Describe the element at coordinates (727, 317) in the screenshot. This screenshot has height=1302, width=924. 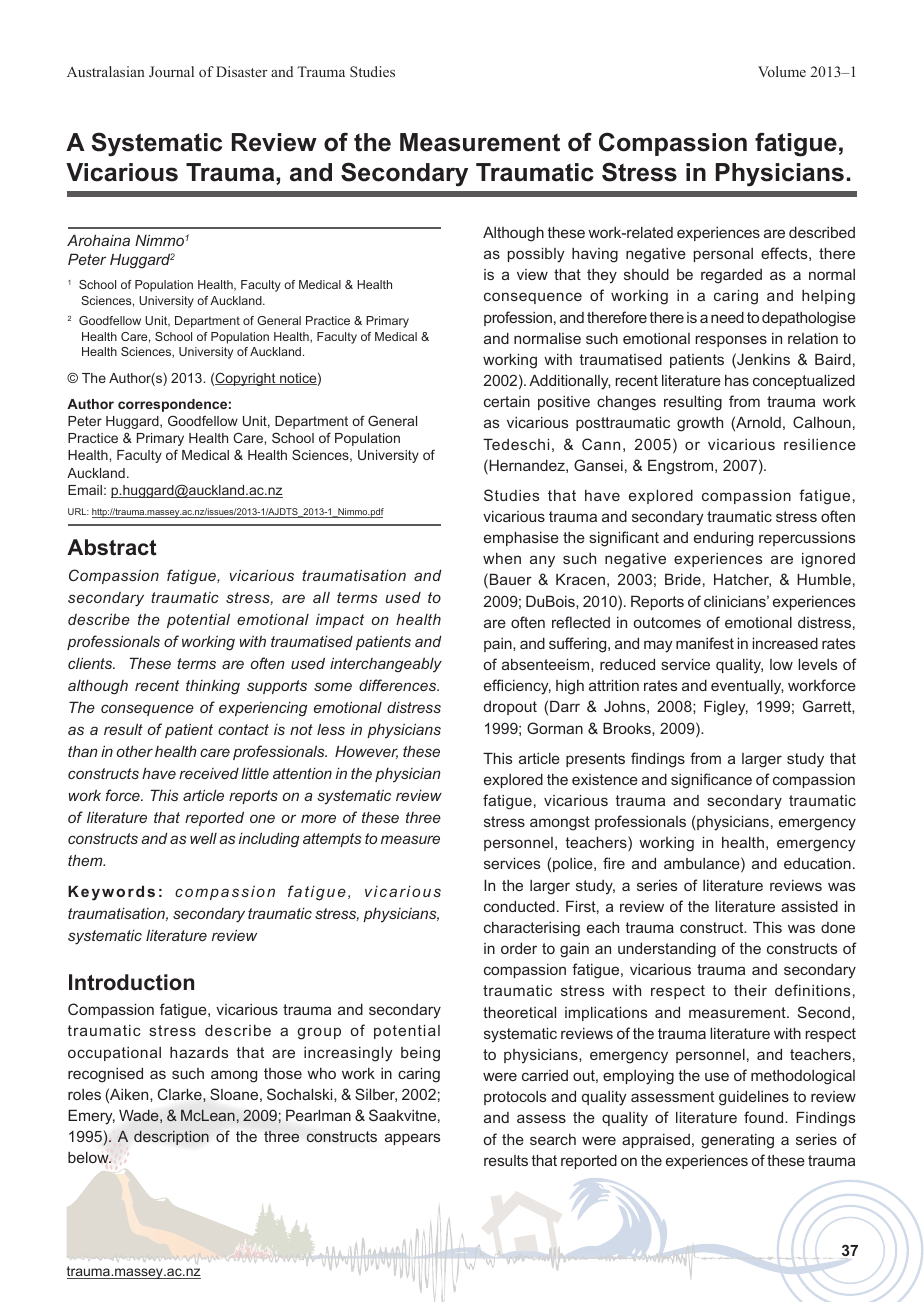
I see `need` at that location.
